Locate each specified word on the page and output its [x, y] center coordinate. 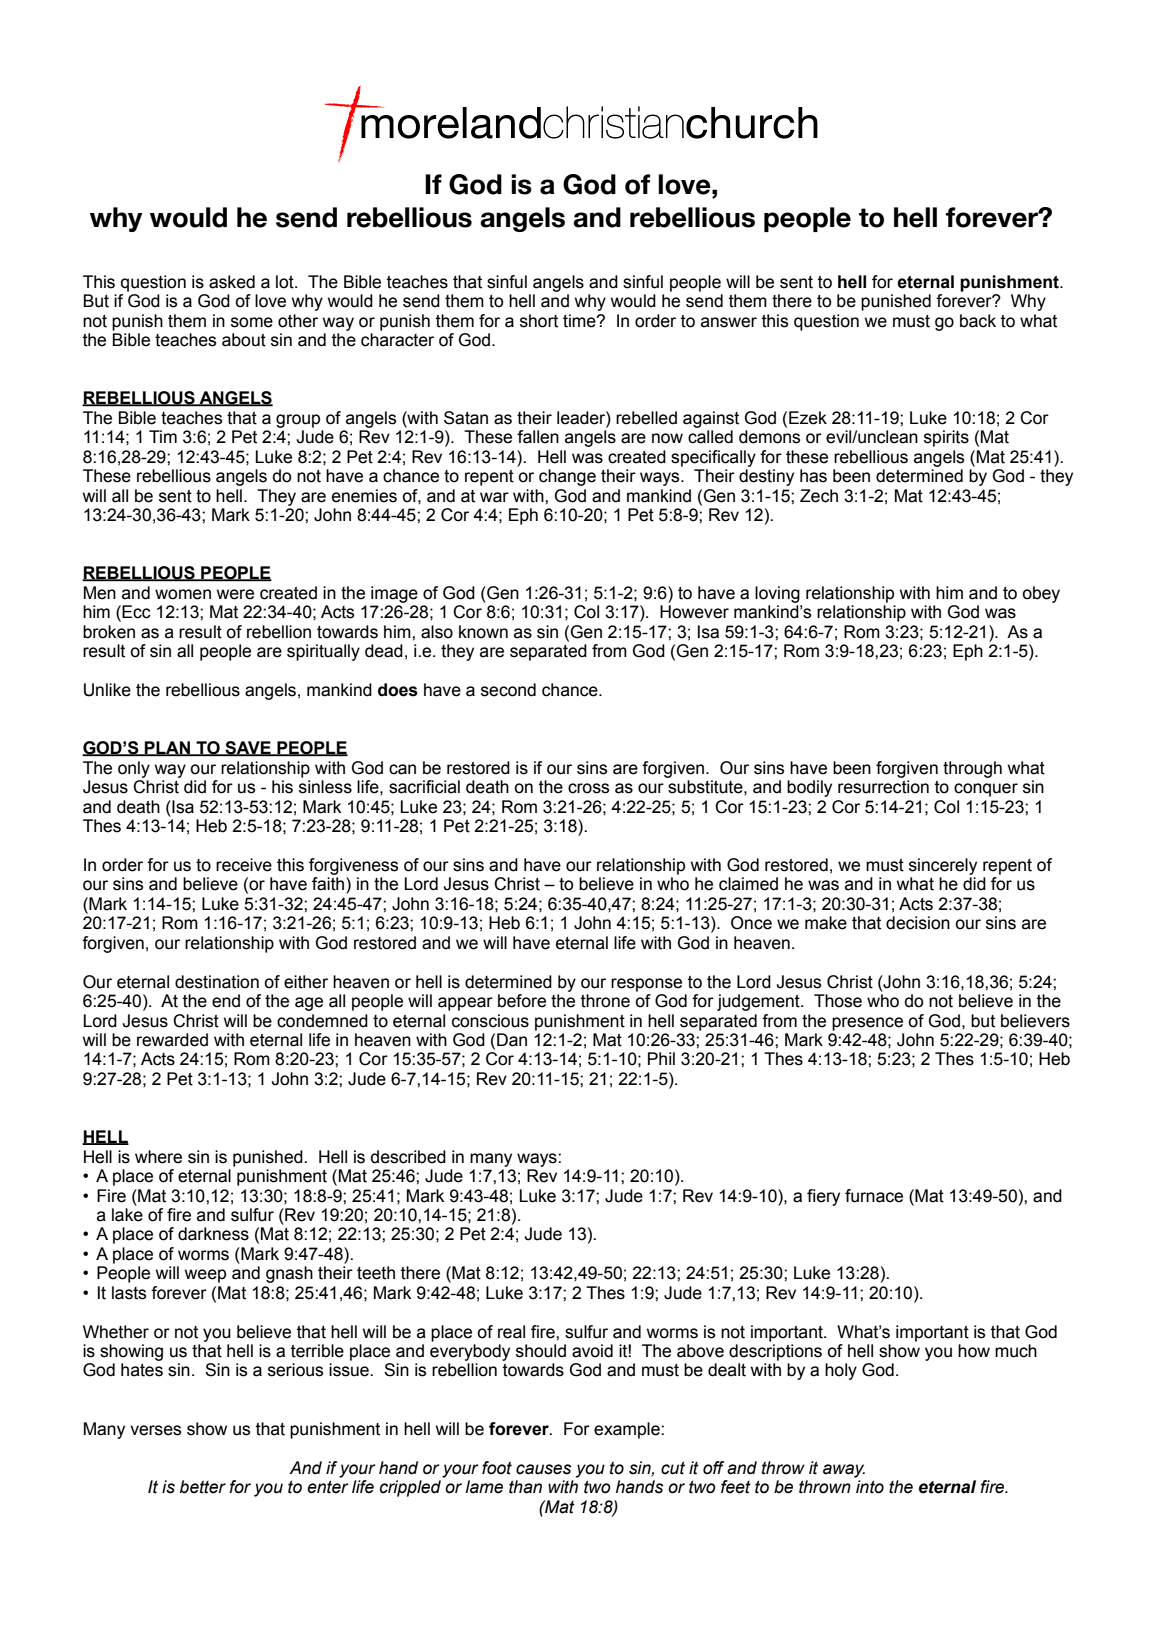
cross [588, 788]
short [539, 321]
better [203, 1487]
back [978, 321]
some [252, 322]
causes [543, 1469]
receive [244, 865]
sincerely [943, 866]
